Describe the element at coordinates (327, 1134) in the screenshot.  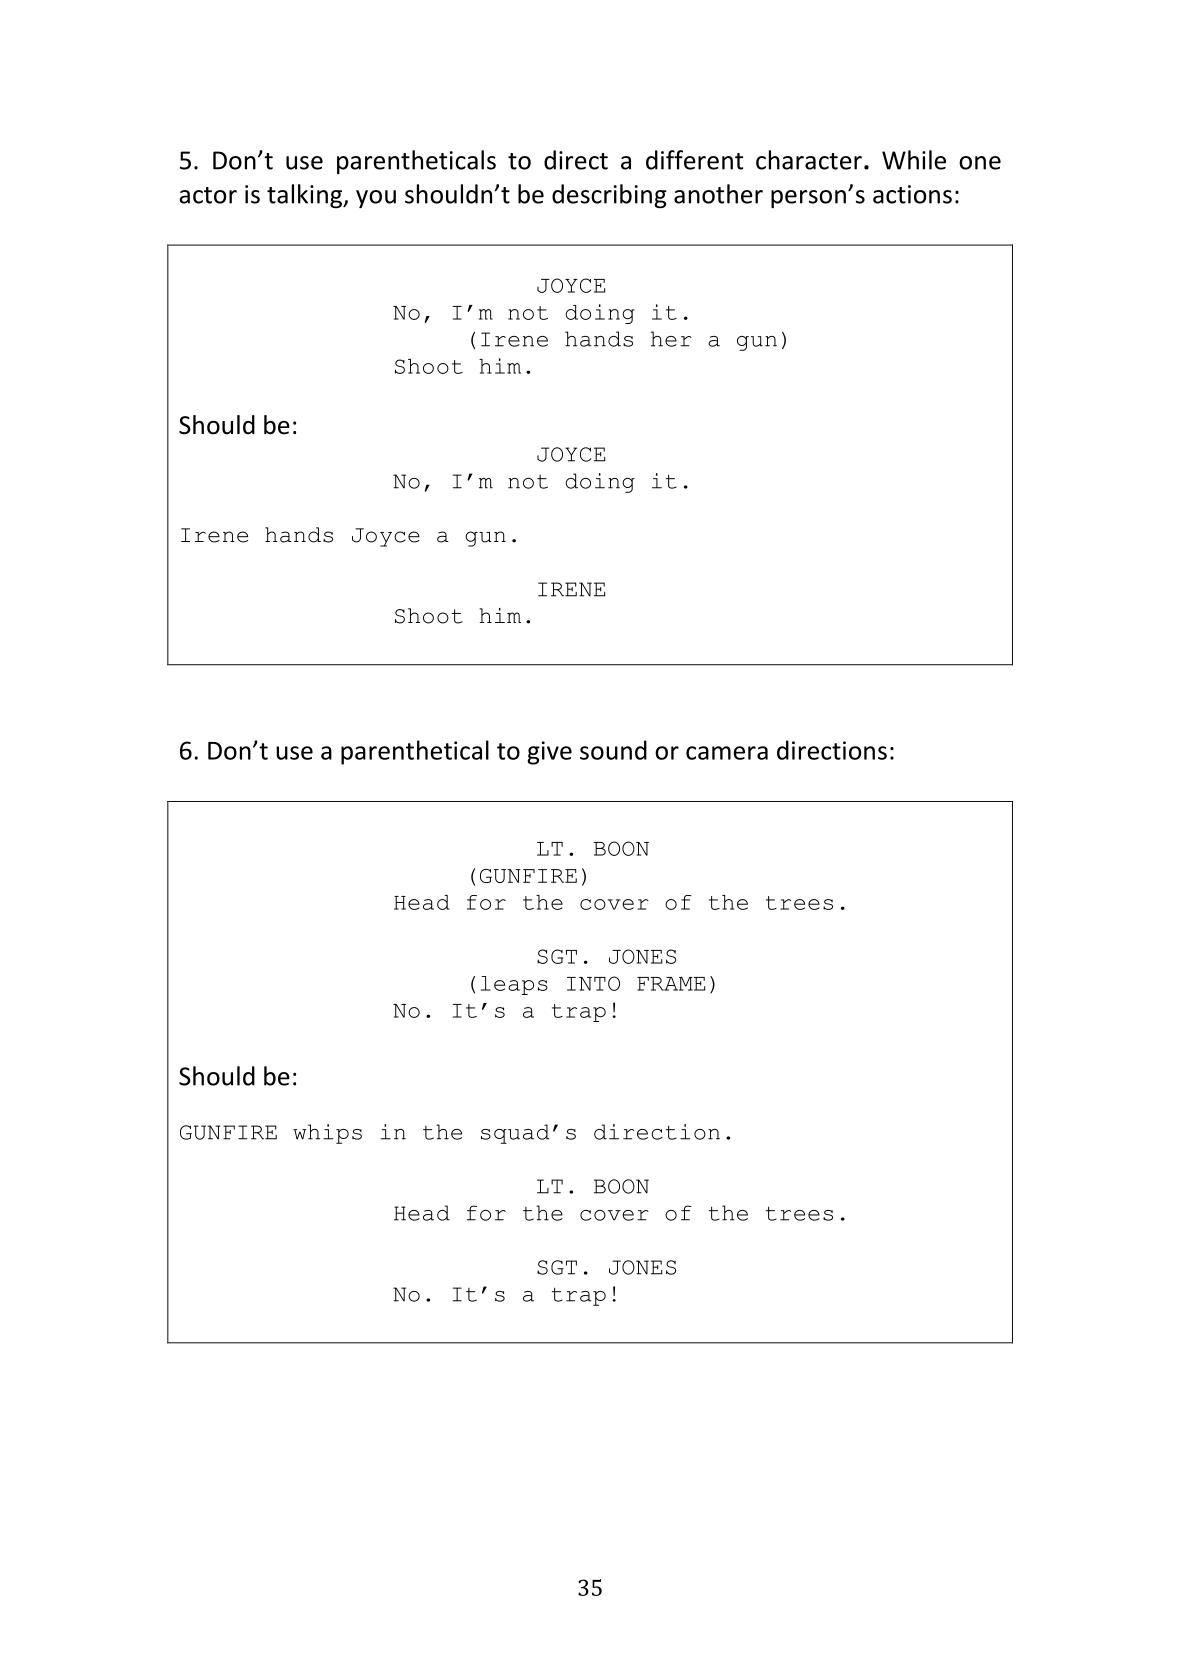
I see `whips` at that location.
